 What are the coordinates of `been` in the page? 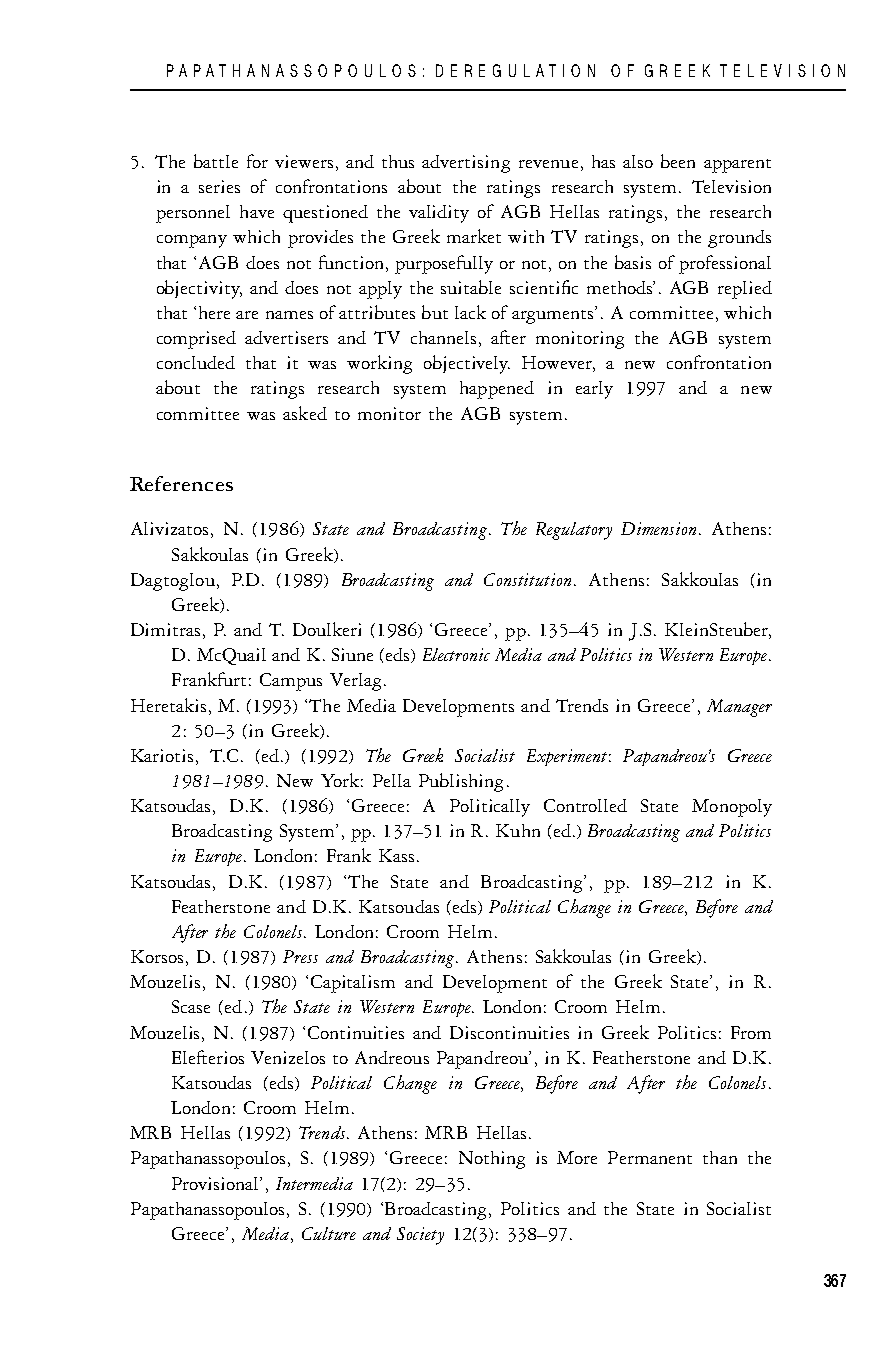 It's located at (678, 161).
